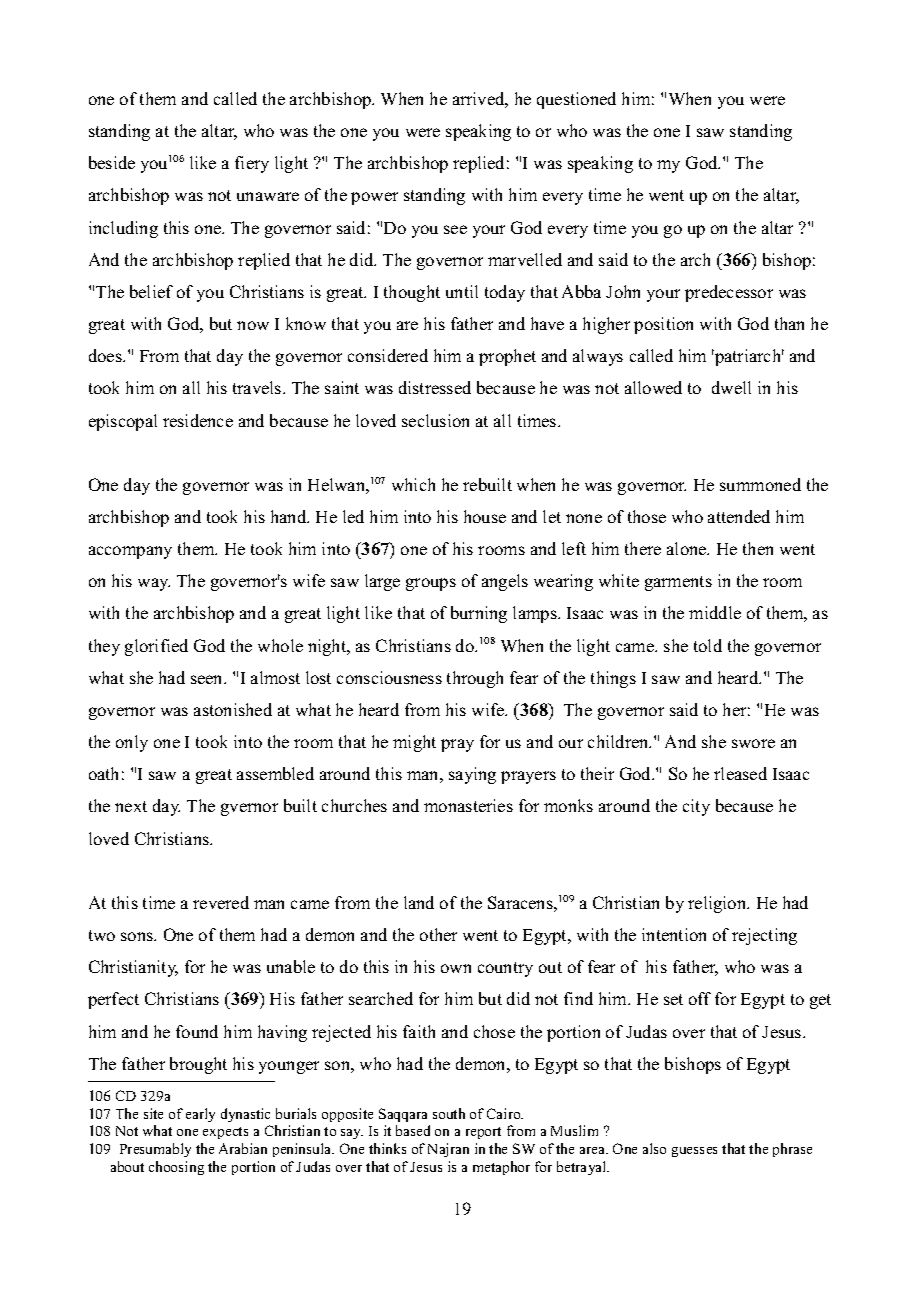 This screenshot has width=924, height=1308. Describe the element at coordinates (200, 1115) in the screenshot. I see `early` at that location.
